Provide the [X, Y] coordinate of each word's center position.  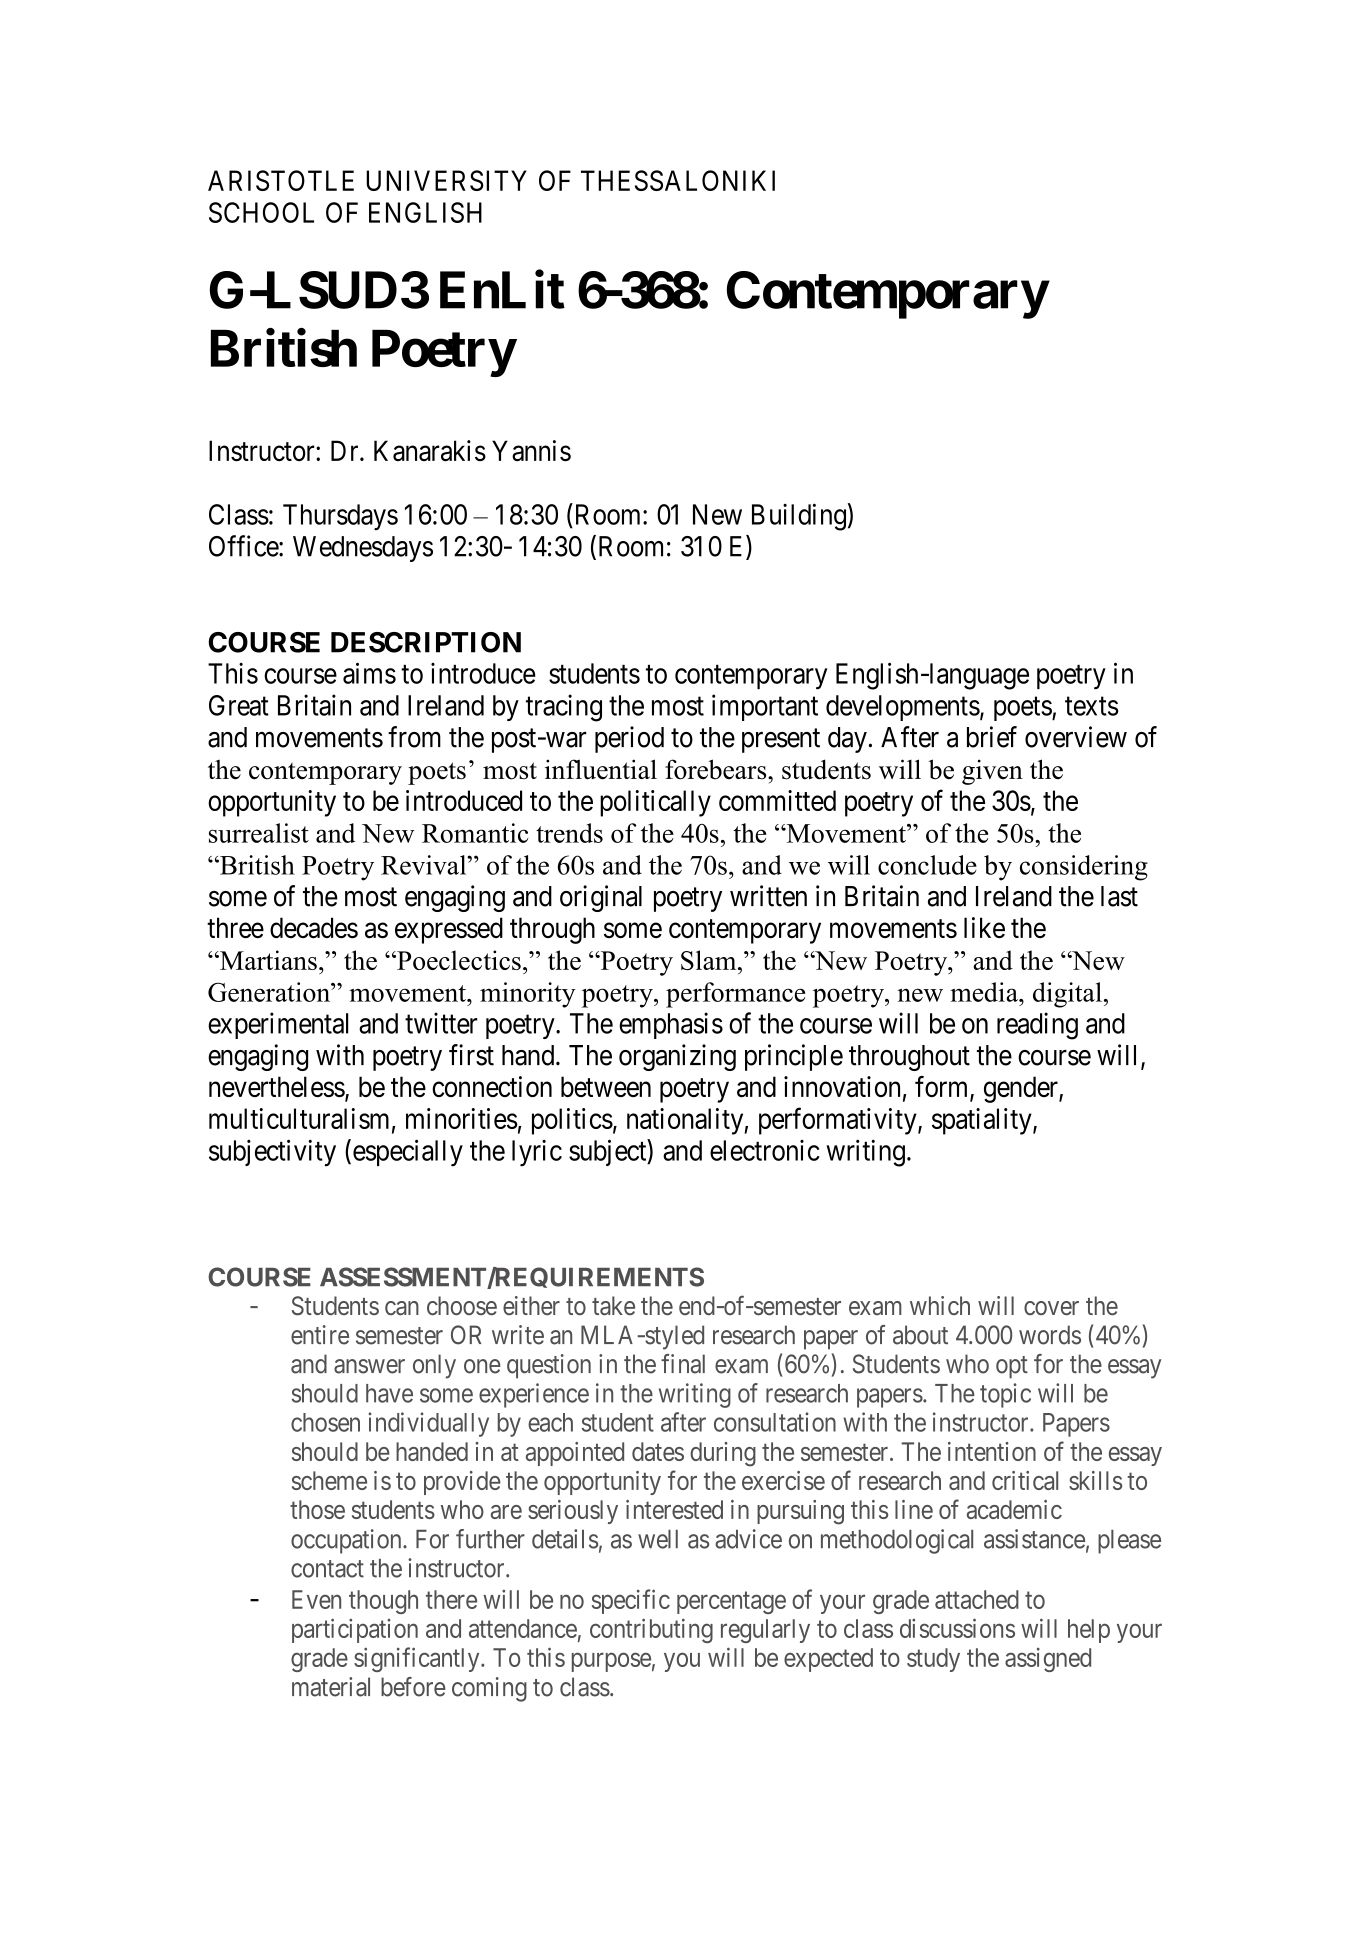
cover [1051, 1308]
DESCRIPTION [426, 642]
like [984, 927]
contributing [651, 1630]
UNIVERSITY [446, 180]
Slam [710, 960]
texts [1092, 706]
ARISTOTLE [281, 180]
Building [799, 517]
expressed [449, 930]
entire [320, 1335]
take [613, 1306]
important [765, 707]
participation [355, 1630]
